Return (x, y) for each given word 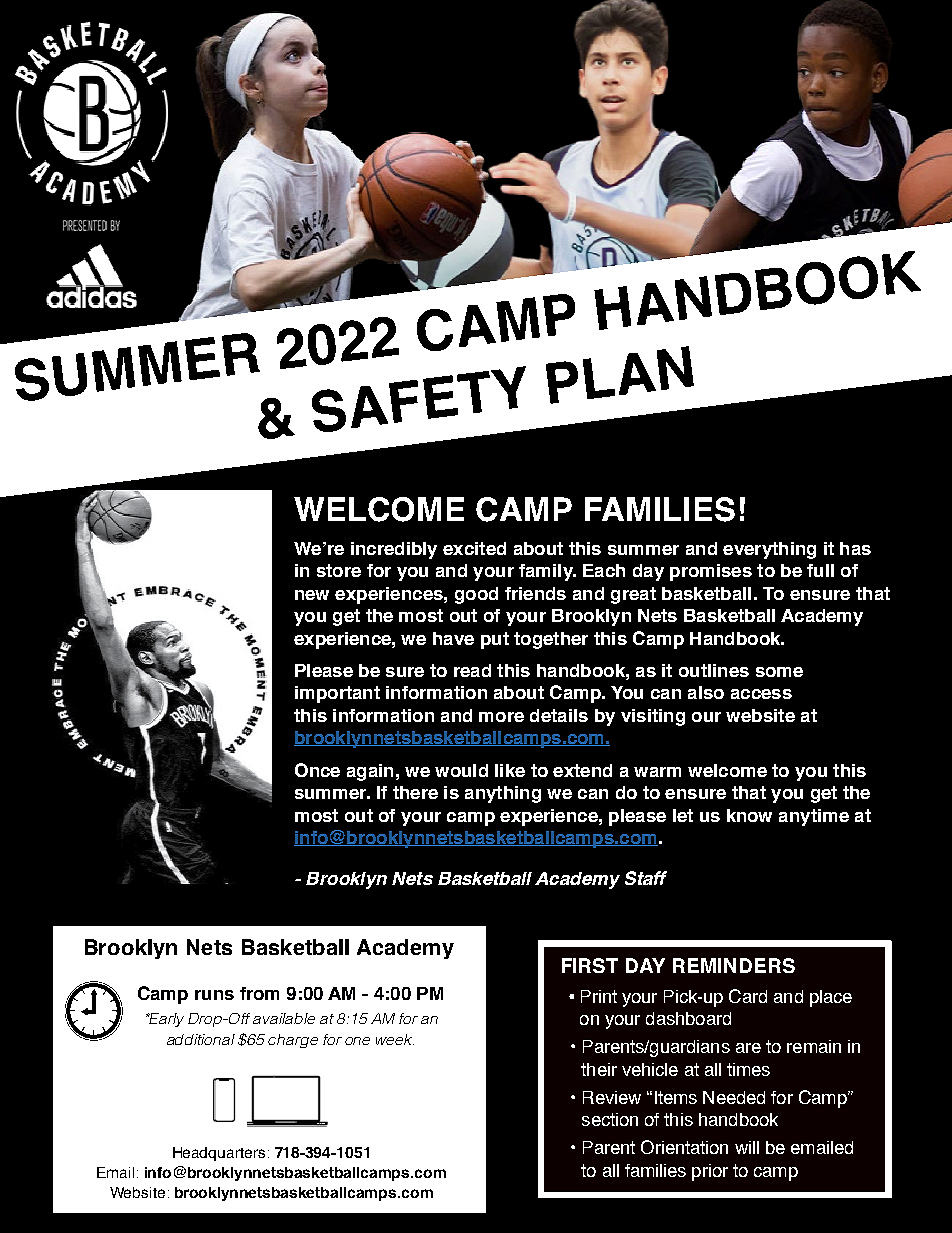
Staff (646, 878)
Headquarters (219, 1154)
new (312, 595)
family (547, 572)
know (749, 815)
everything (769, 550)
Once (317, 770)
